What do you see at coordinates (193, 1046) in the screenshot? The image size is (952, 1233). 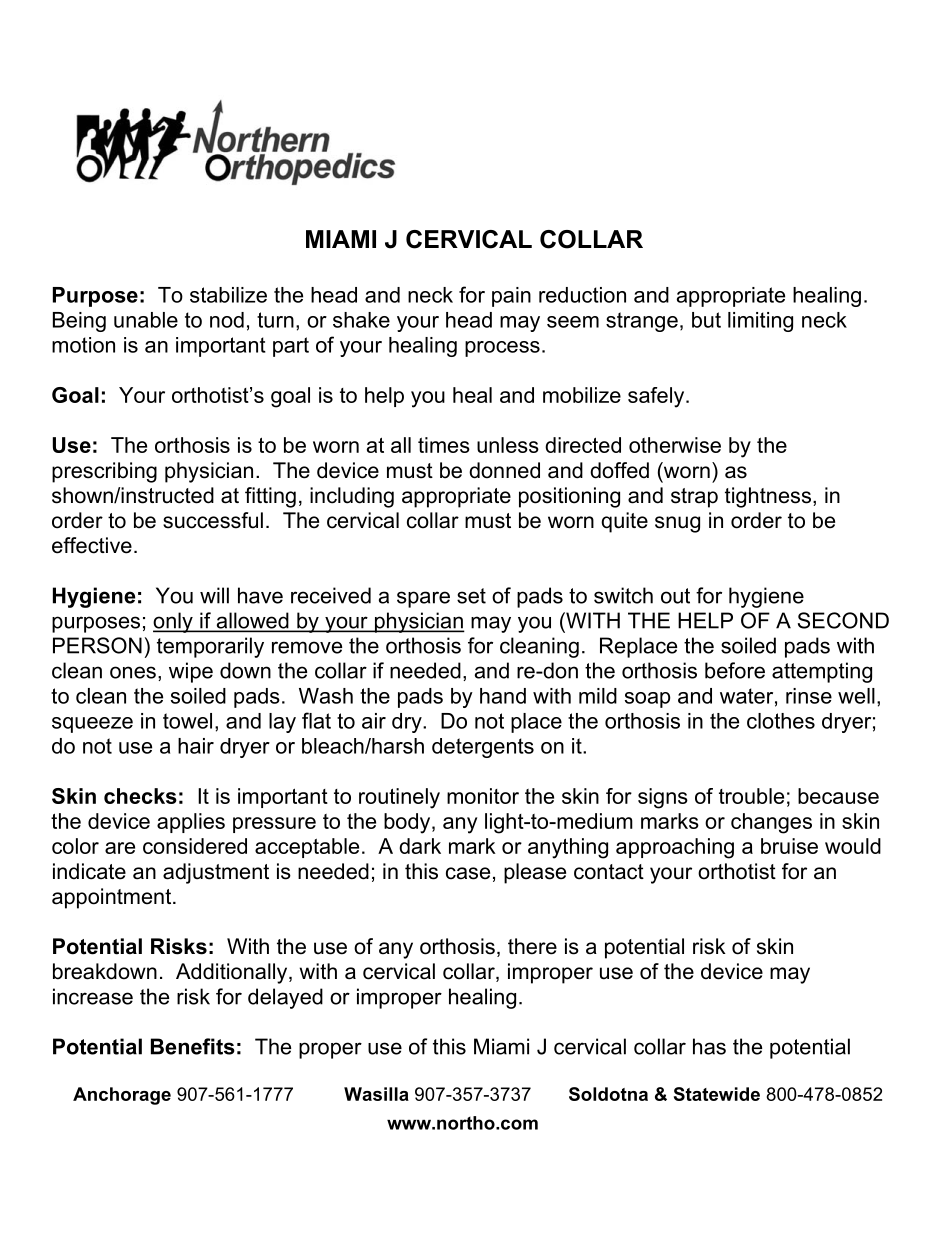 I see `Benefits` at bounding box center [193, 1046].
